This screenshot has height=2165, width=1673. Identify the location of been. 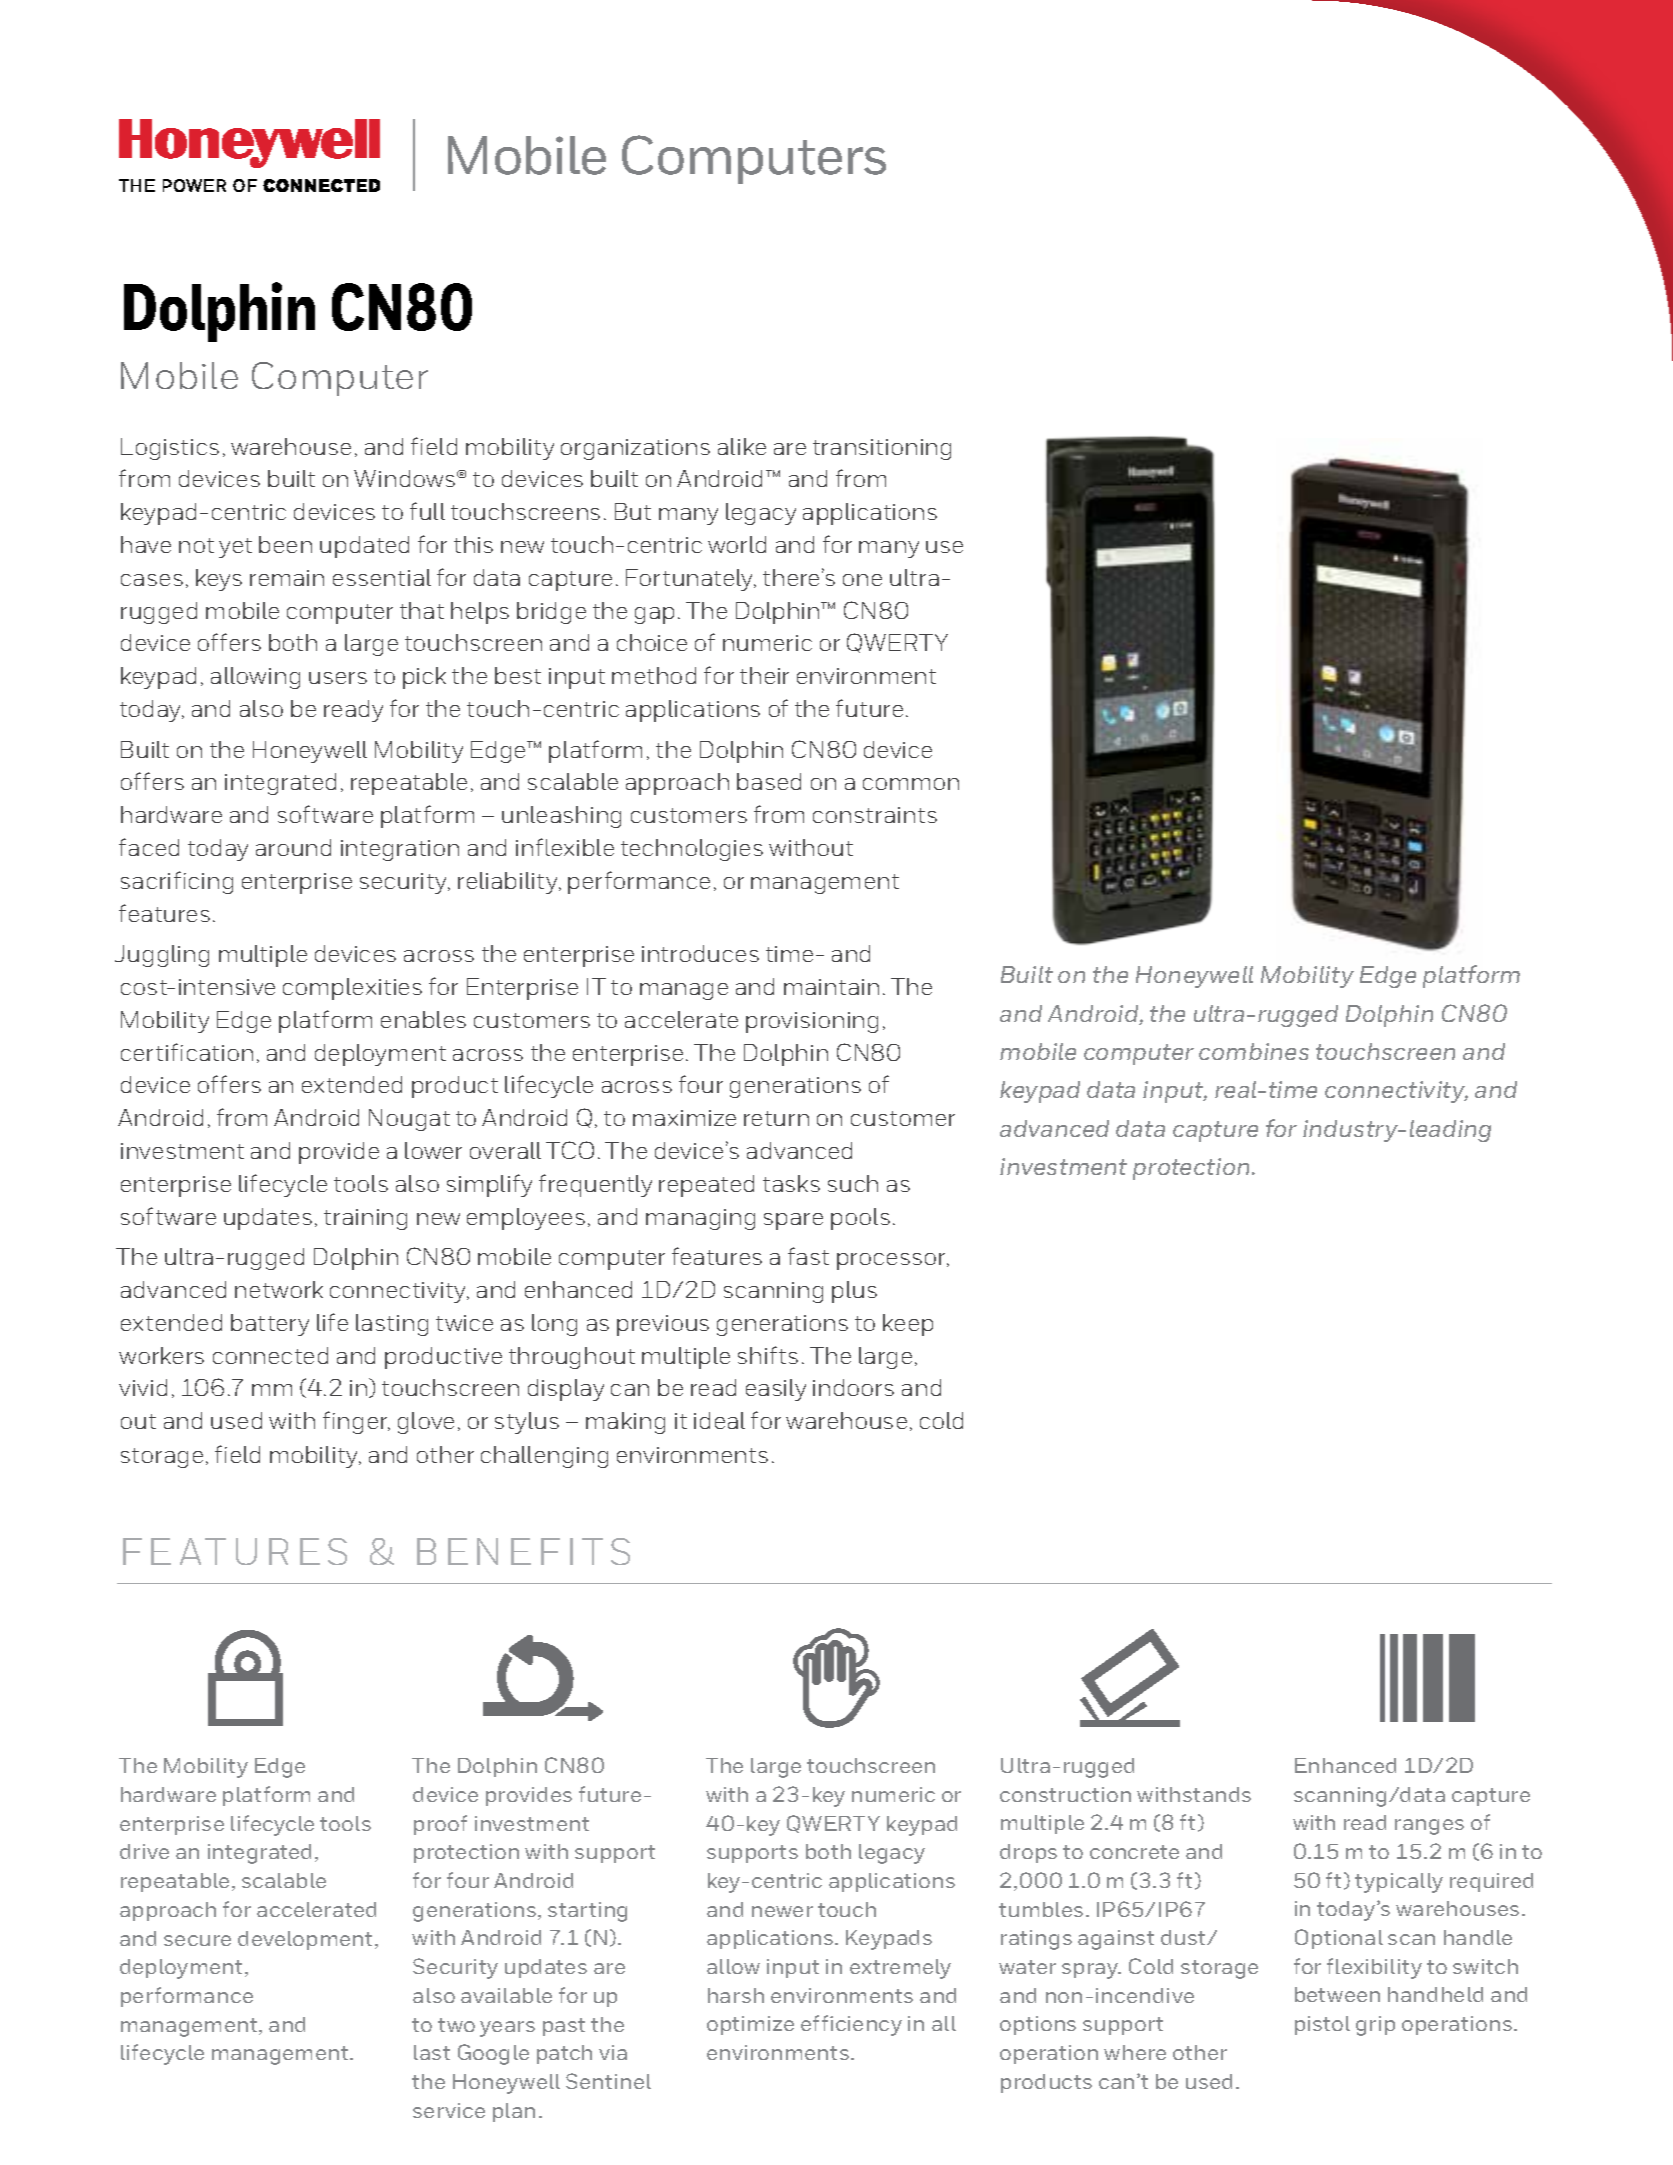
(285, 544).
